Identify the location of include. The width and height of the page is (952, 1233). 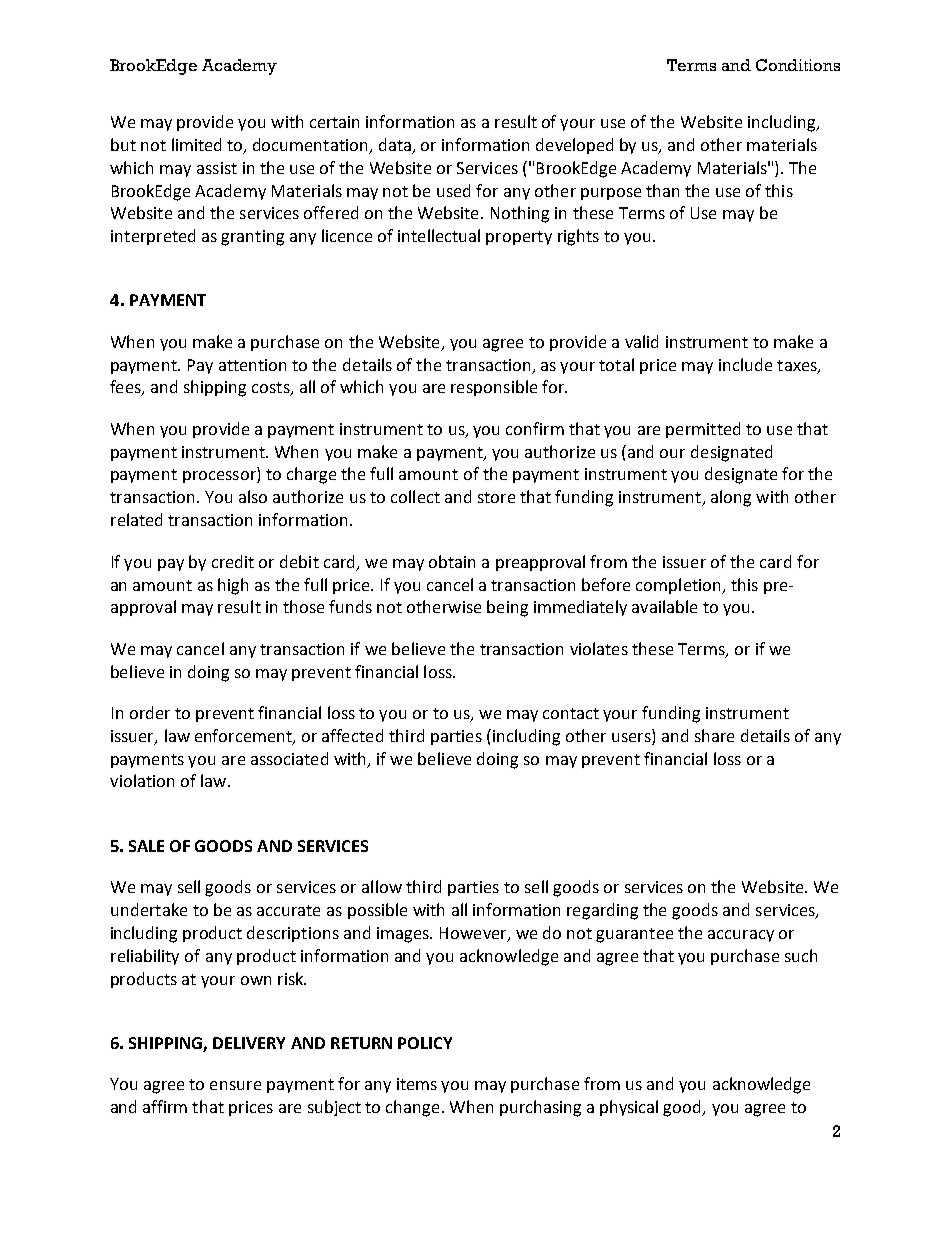
(745, 364).
